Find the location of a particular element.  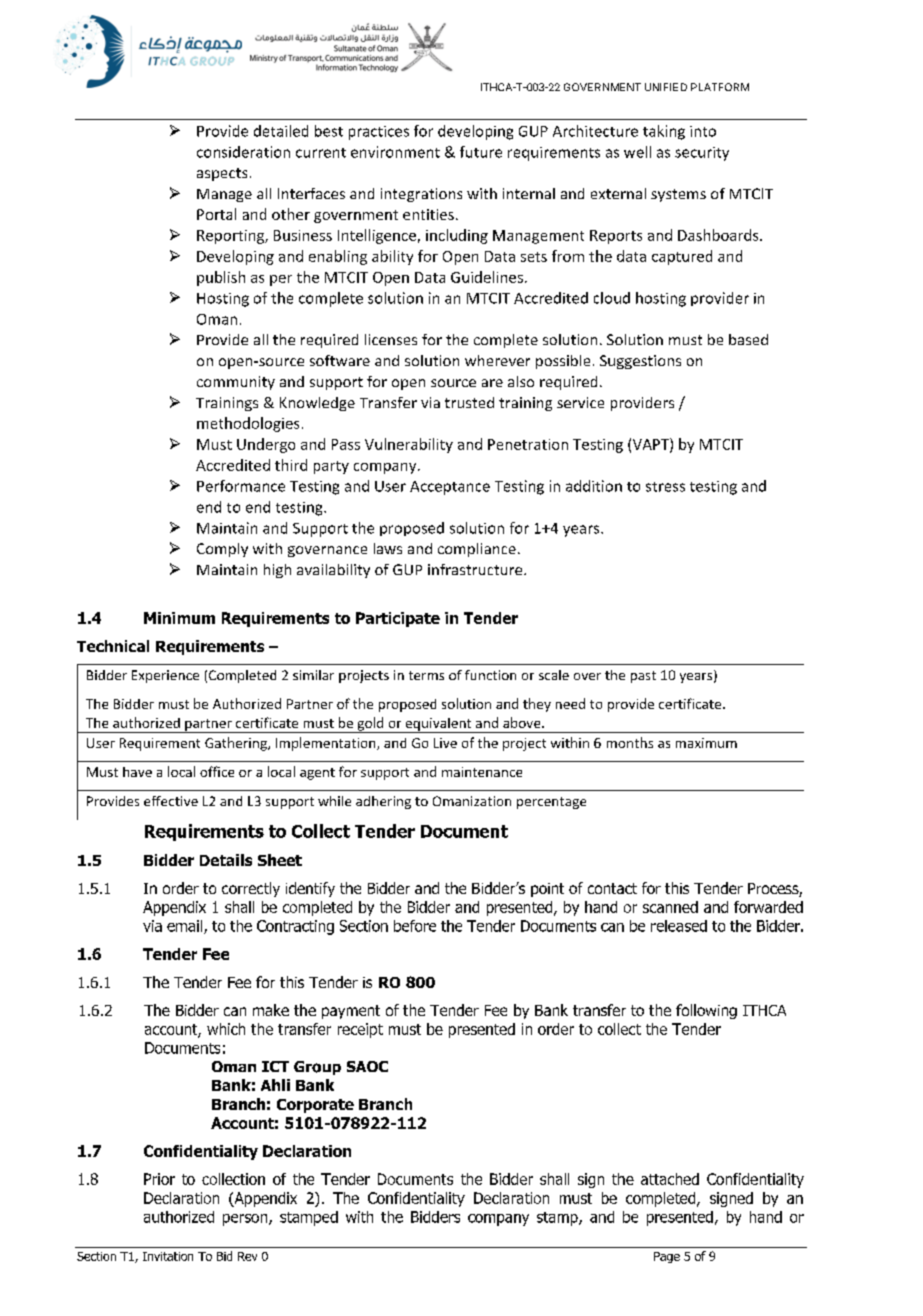

receipt is located at coordinates (360, 1030).
